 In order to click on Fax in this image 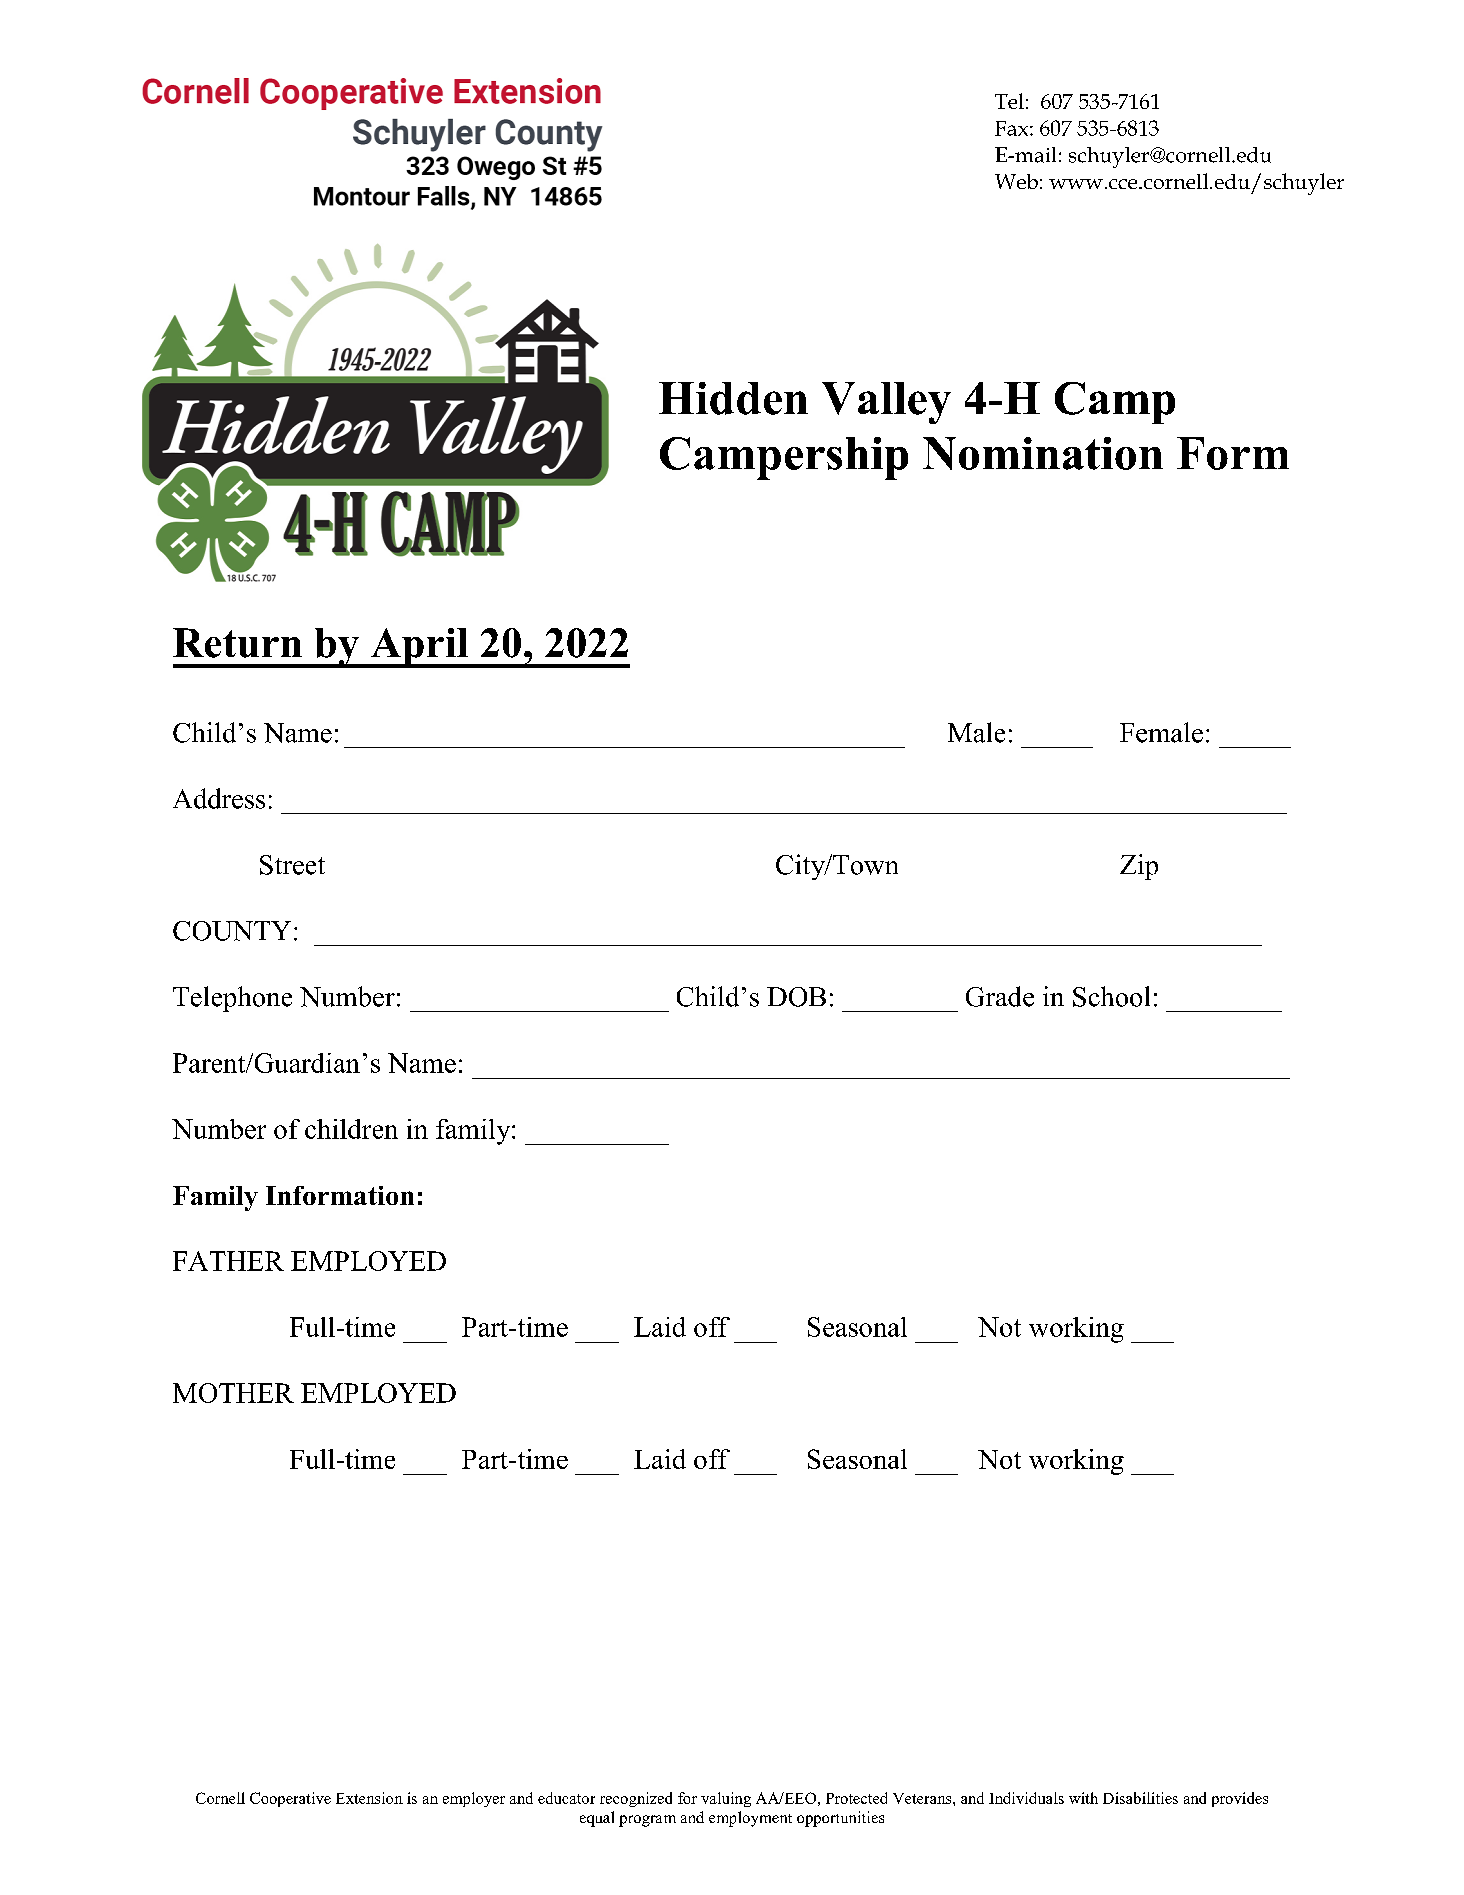, I will do `click(1013, 128)`.
